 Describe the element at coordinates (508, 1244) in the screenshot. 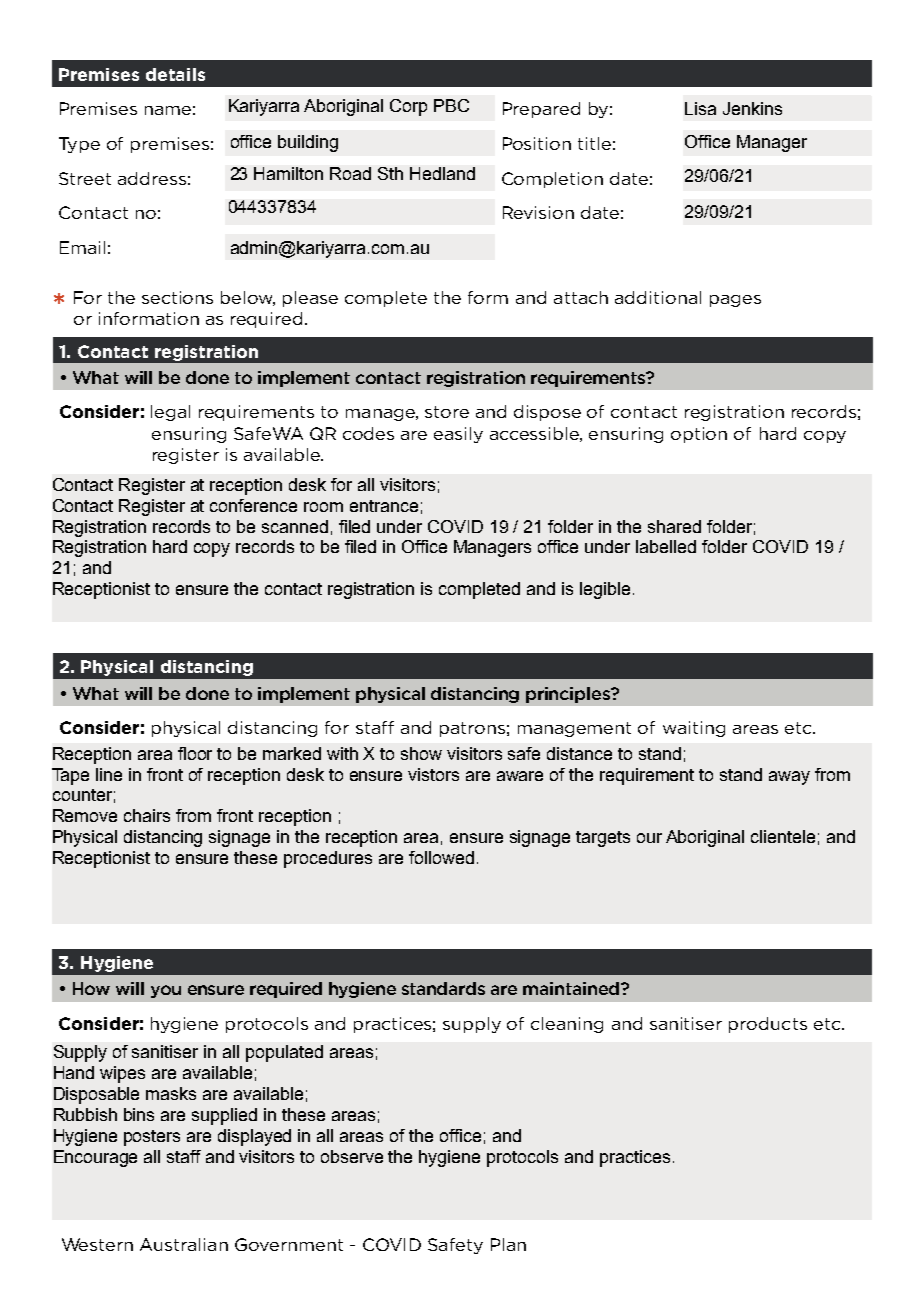

I see `Plan` at that location.
